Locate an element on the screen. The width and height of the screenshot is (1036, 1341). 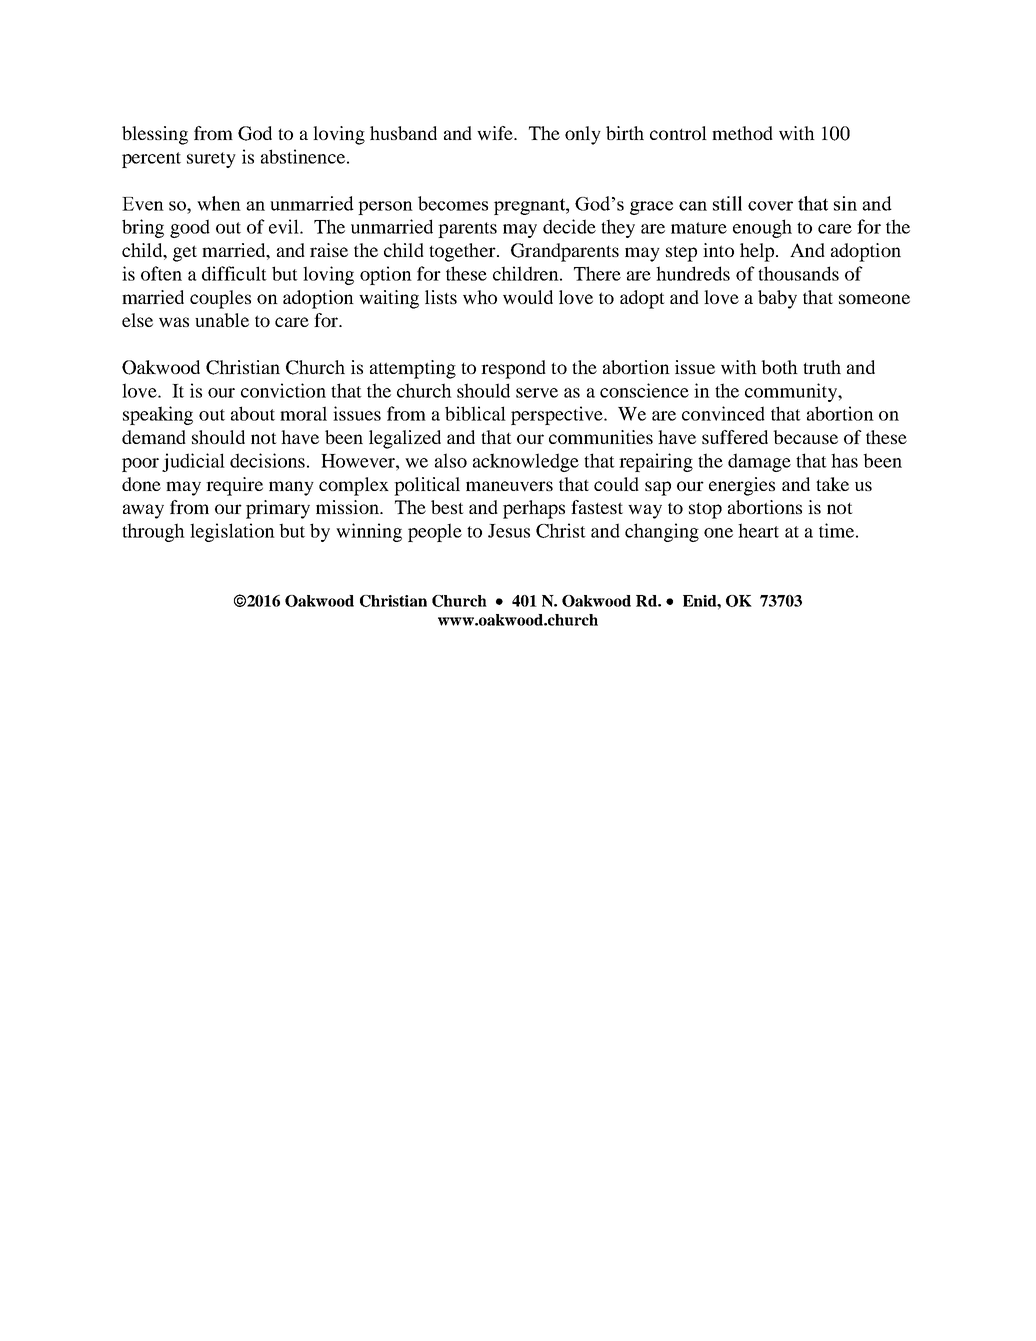
unable is located at coordinates (222, 320).
